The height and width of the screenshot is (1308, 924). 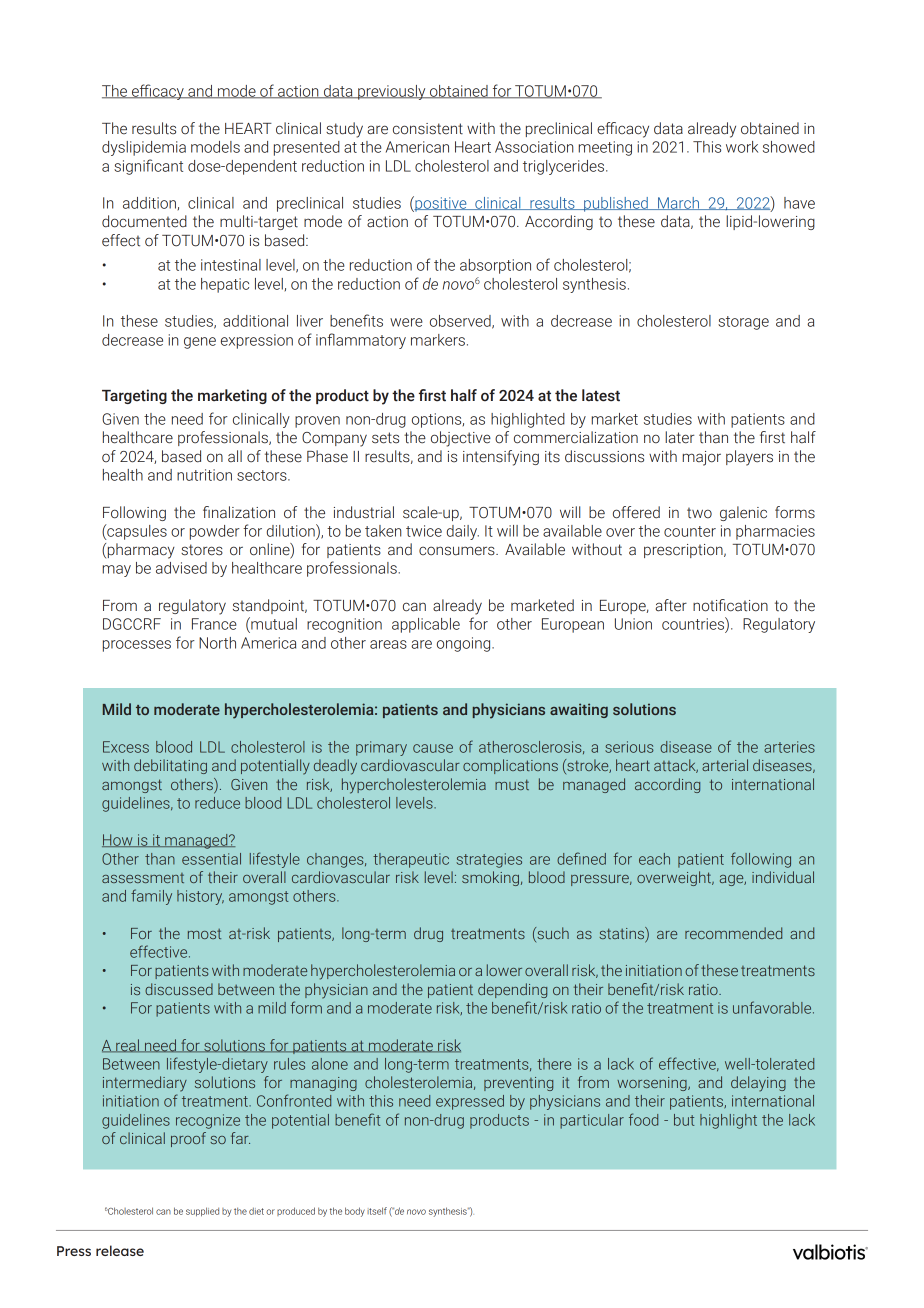 I want to click on North, so click(x=217, y=643).
